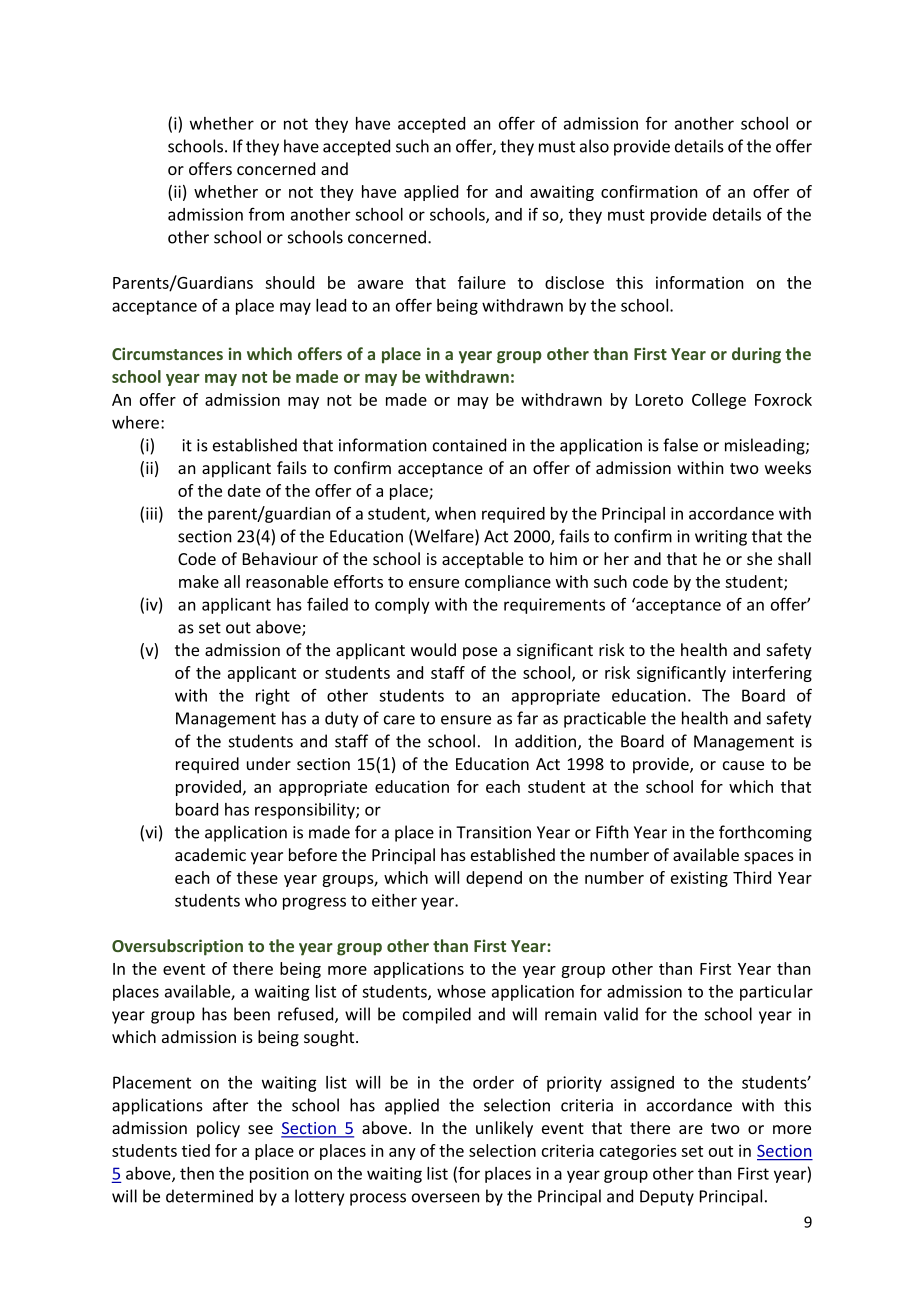 The width and height of the image is (924, 1308). I want to click on pose, so click(480, 653).
